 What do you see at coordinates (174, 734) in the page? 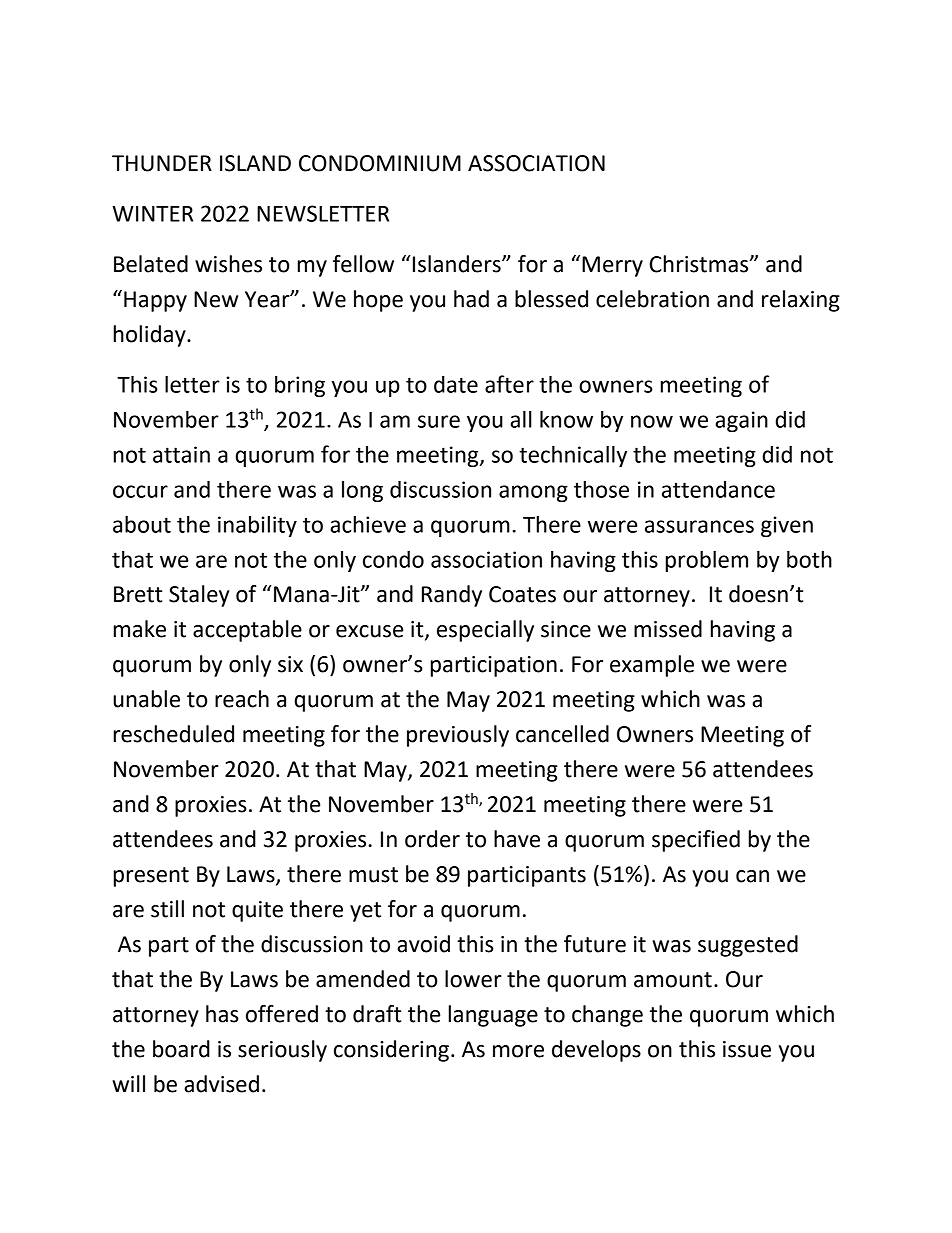
I see `rescheduled` at bounding box center [174, 734].
